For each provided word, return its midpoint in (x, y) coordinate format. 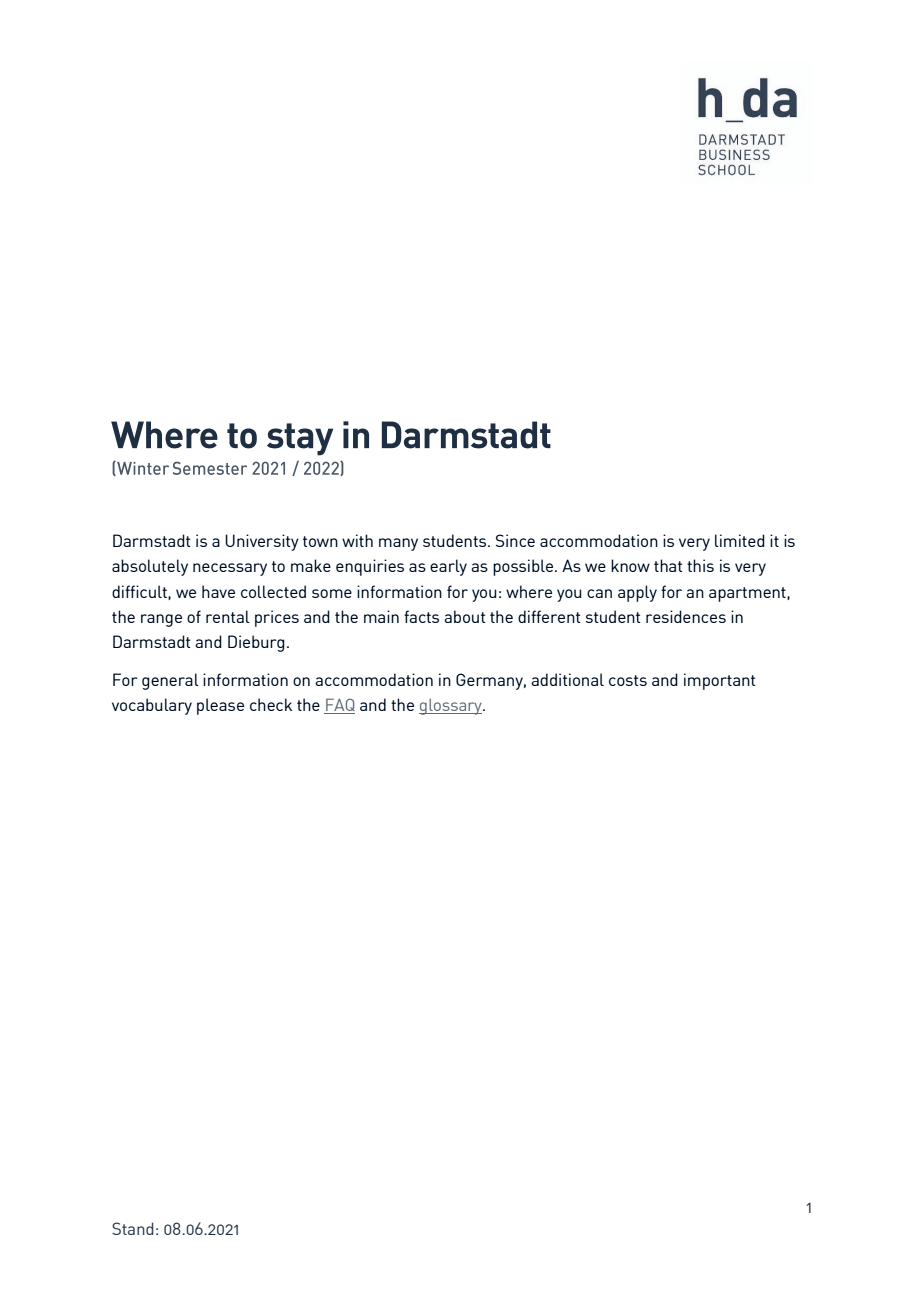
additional (567, 679)
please (220, 706)
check (271, 704)
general (170, 681)
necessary (230, 569)
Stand (133, 1228)
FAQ (339, 706)
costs (628, 680)
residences (686, 616)
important (720, 681)
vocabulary (152, 706)
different (549, 616)
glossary (451, 707)
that (668, 565)
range (161, 620)
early (448, 567)
